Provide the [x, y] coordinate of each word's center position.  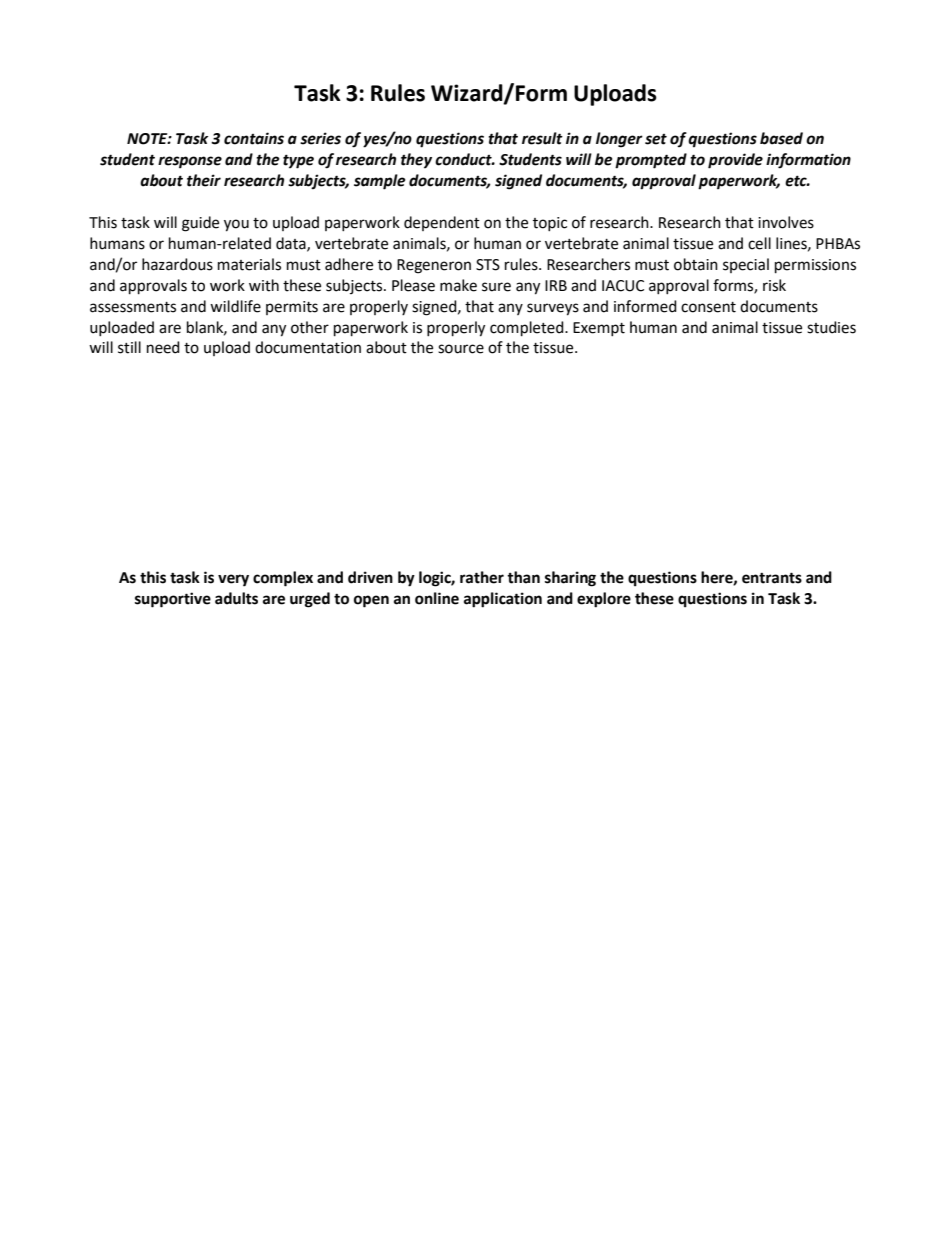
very [233, 580]
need [163, 347]
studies [831, 327]
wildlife [235, 306]
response [190, 162]
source [461, 349]
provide [735, 161]
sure [496, 287]
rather [482, 577]
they [416, 161]
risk [774, 285]
